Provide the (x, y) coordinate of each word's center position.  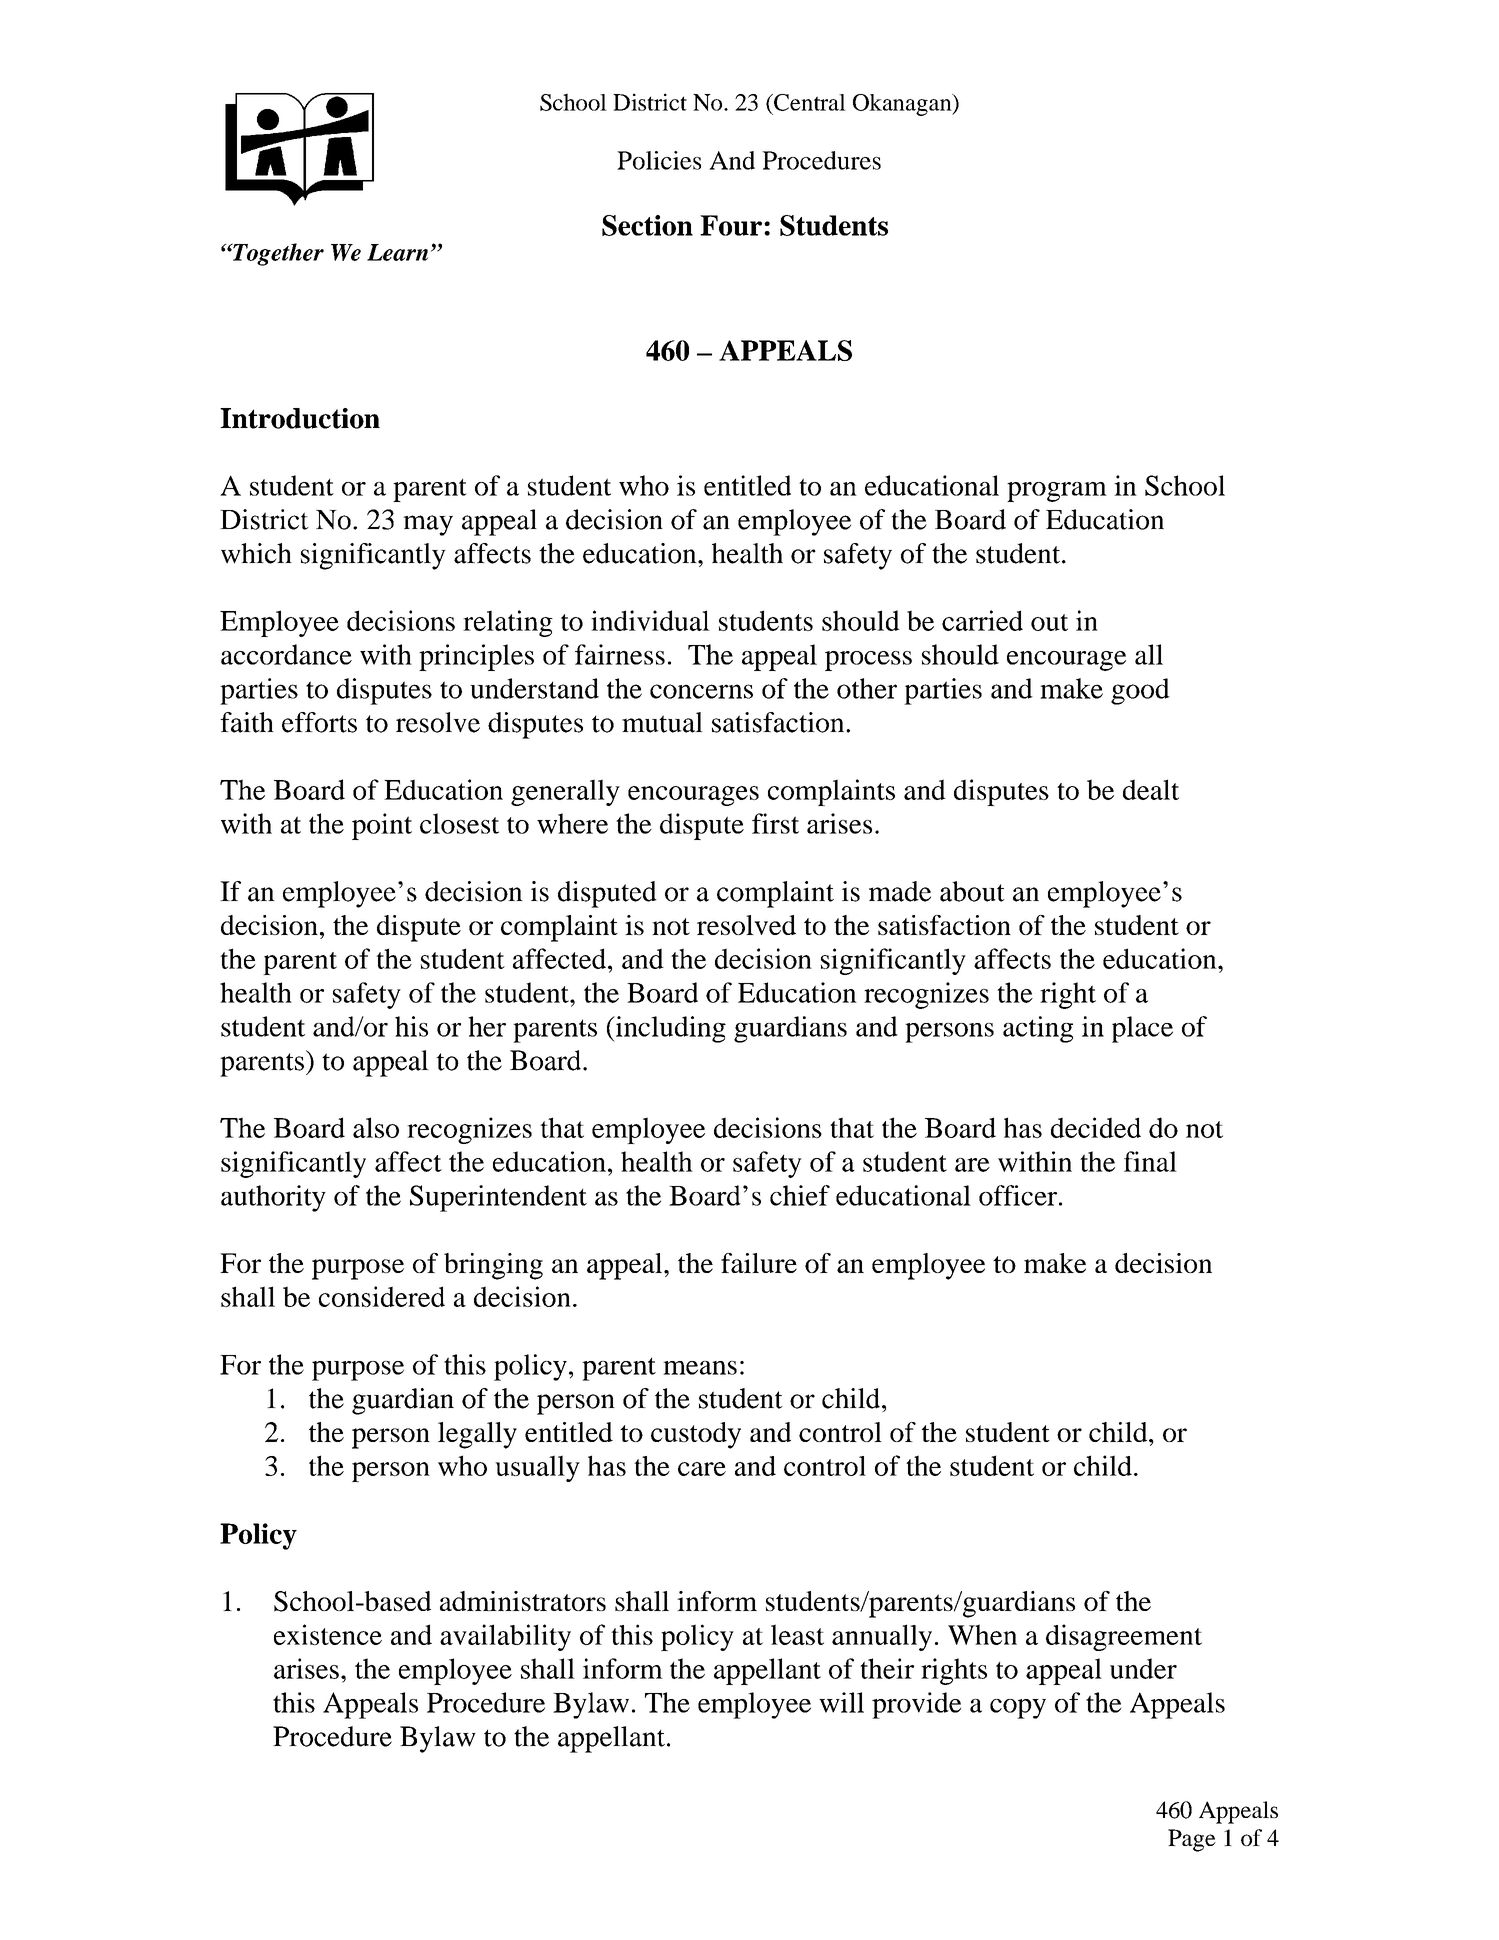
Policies (659, 160)
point (382, 826)
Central (809, 102)
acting (1038, 1029)
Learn (397, 252)
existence (328, 1634)
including (669, 1029)
